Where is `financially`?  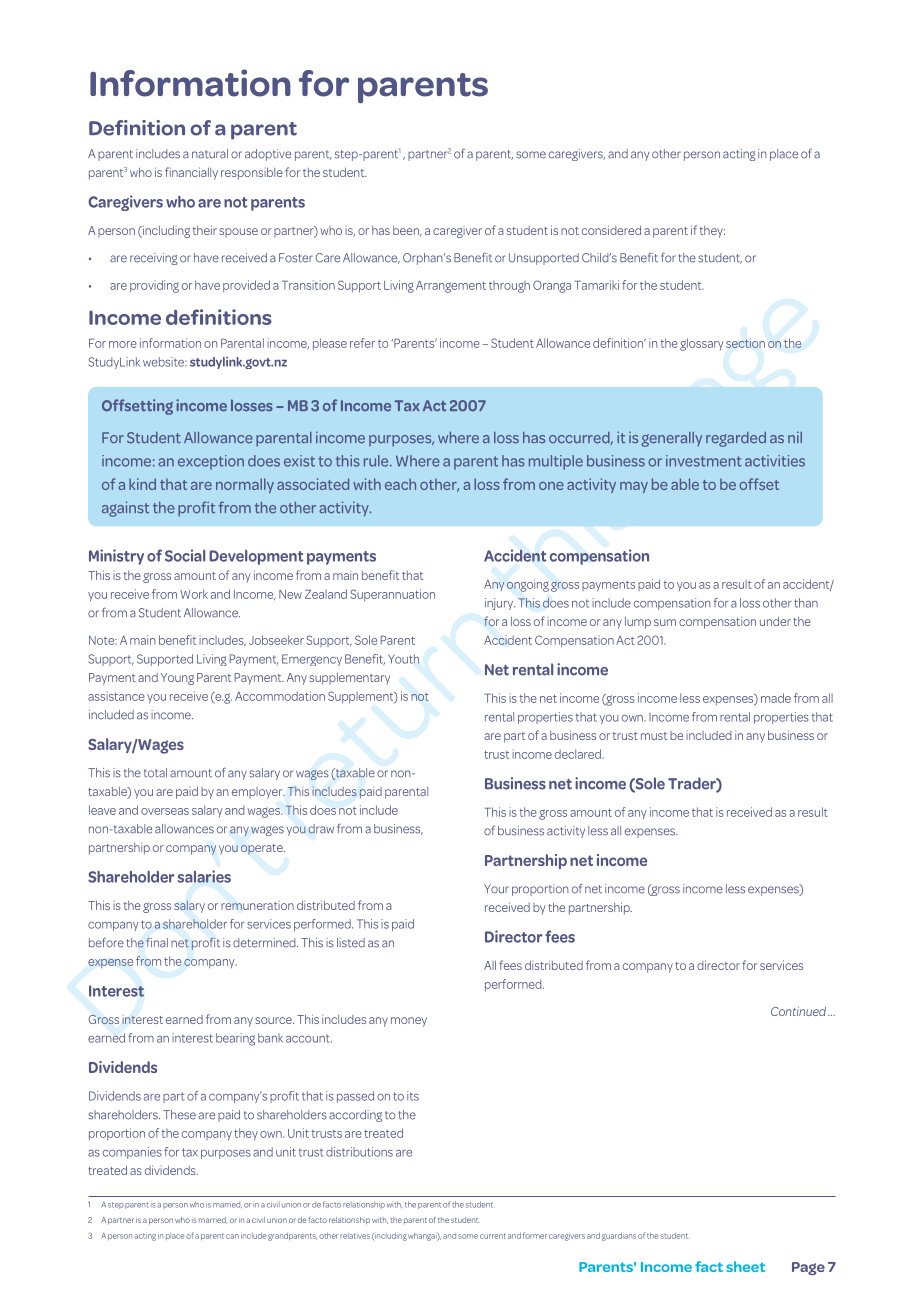 financially is located at coordinates (191, 173).
